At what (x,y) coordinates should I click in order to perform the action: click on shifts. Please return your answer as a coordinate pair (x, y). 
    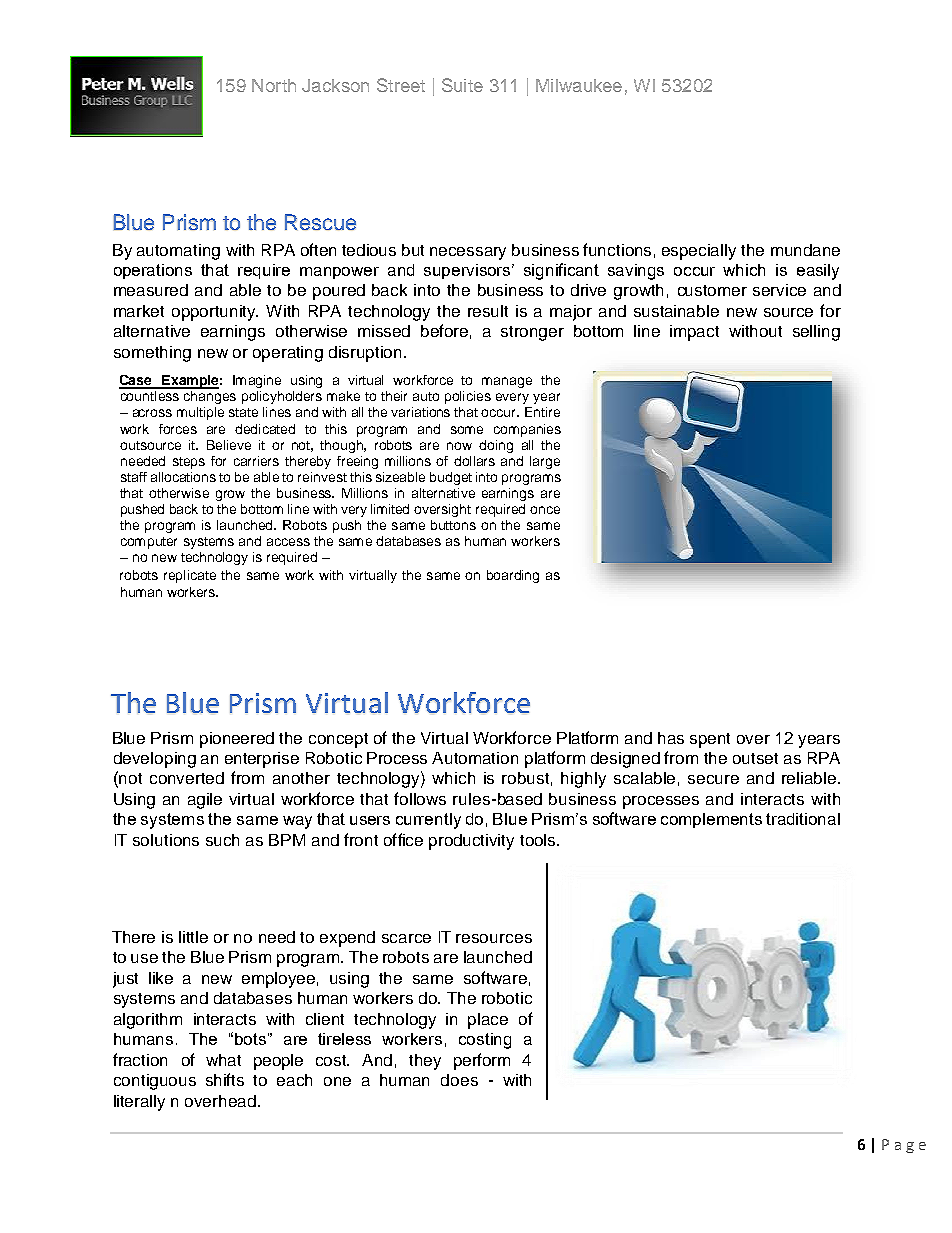
    Looking at the image, I should click on (225, 1079).
